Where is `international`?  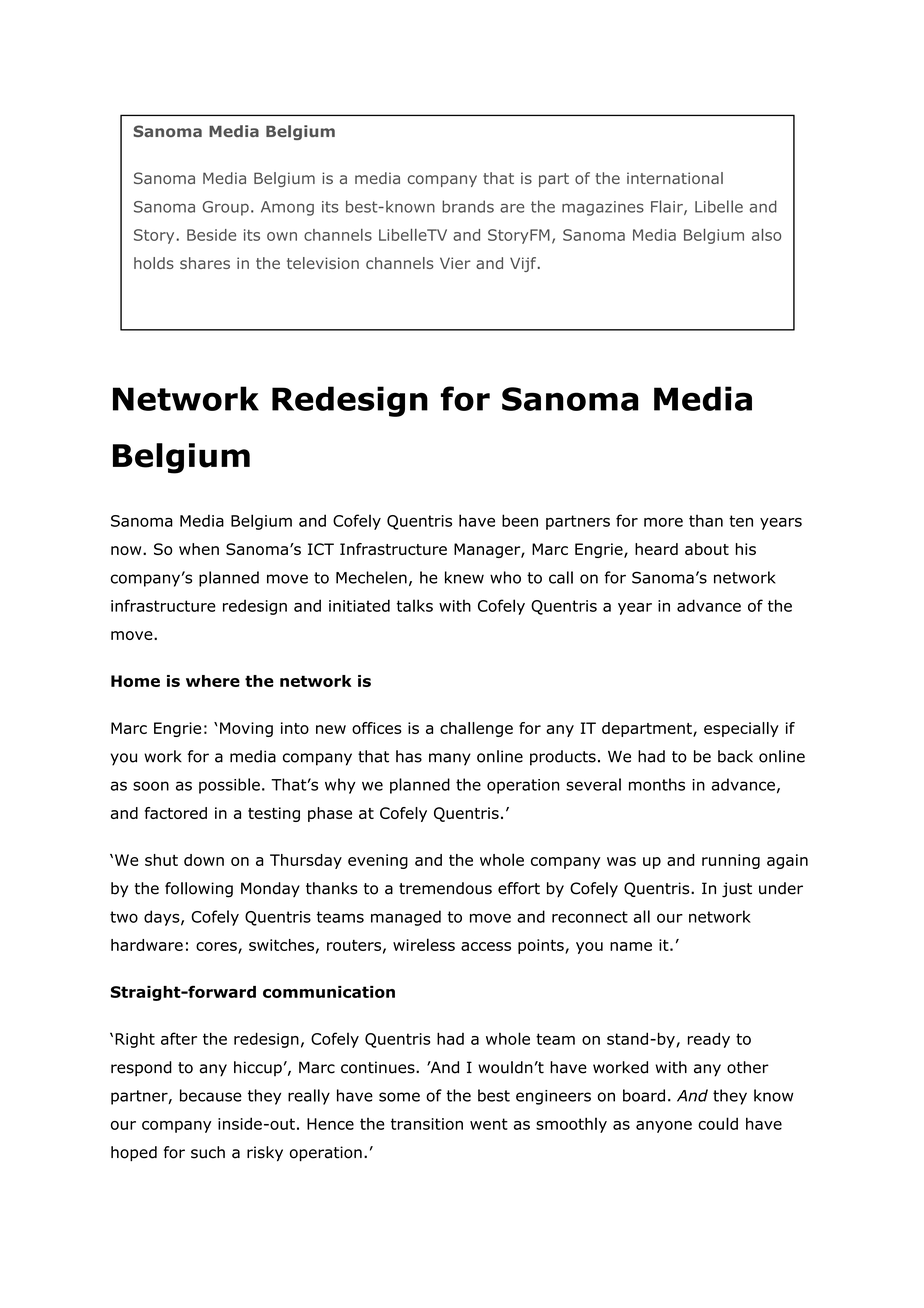
international is located at coordinates (675, 178).
